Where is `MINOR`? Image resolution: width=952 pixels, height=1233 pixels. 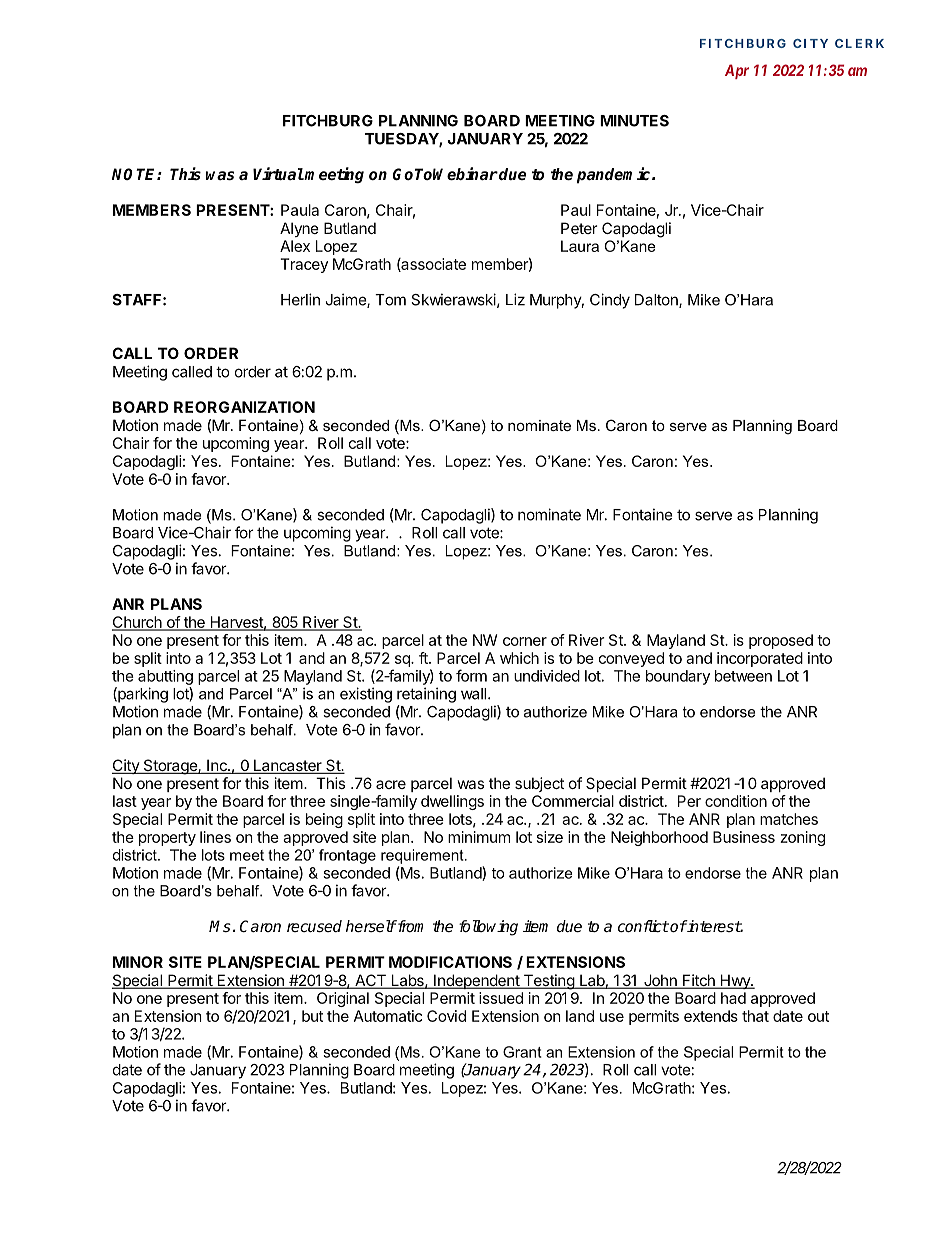 MINOR is located at coordinates (138, 962).
